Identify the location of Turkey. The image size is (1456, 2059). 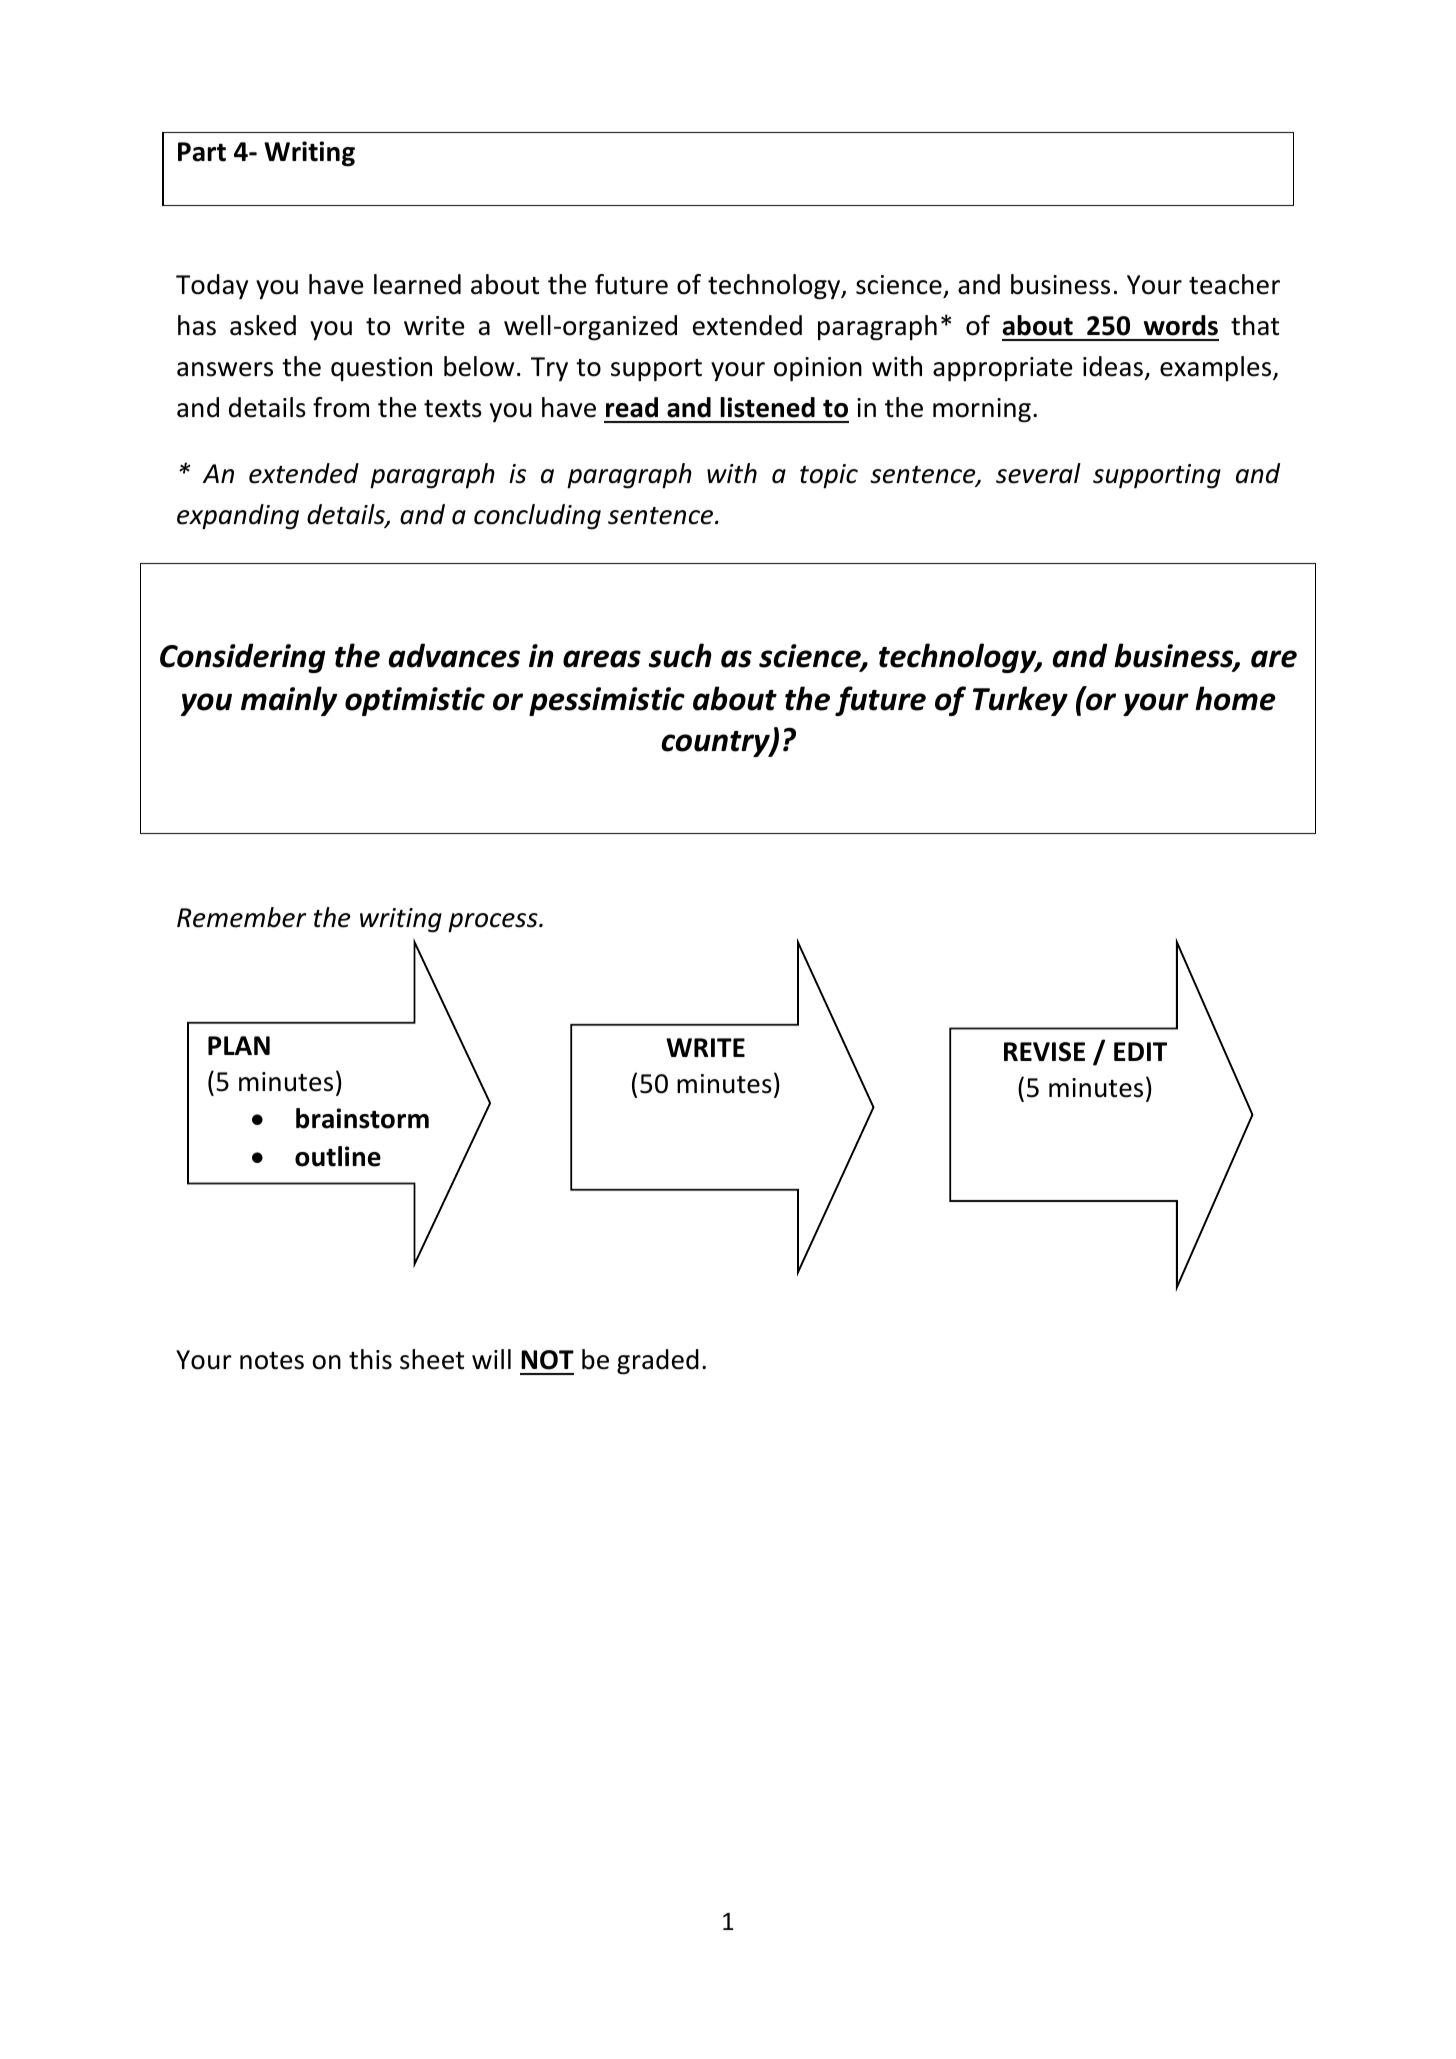
(1020, 701).
